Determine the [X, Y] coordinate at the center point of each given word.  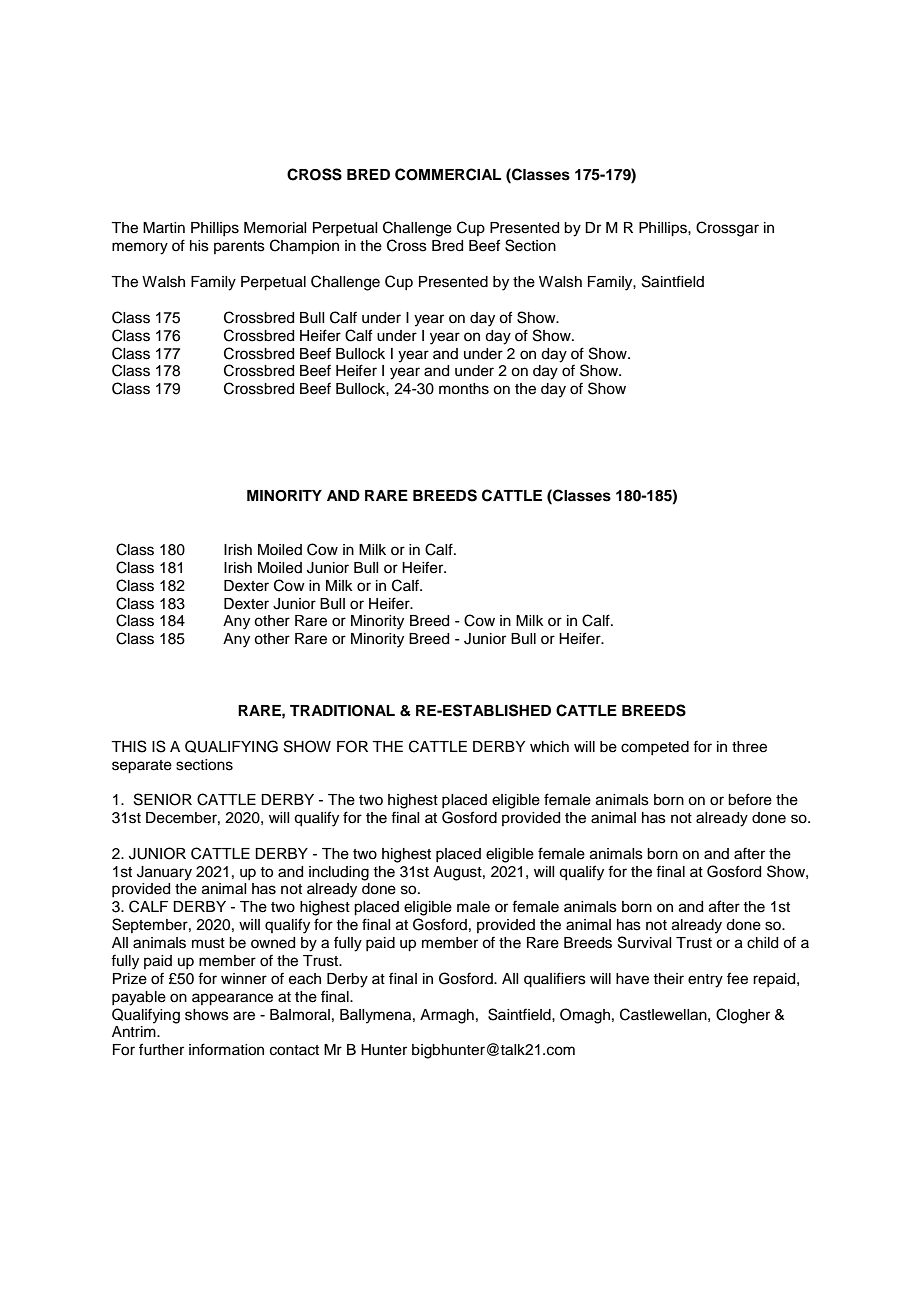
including [339, 873]
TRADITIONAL [342, 711]
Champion [304, 247]
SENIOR [163, 799]
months [464, 389]
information [226, 1049]
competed [655, 748]
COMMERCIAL [448, 174]
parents [239, 247]
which [549, 747]
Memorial [275, 228]
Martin [164, 227]
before [750, 799]
